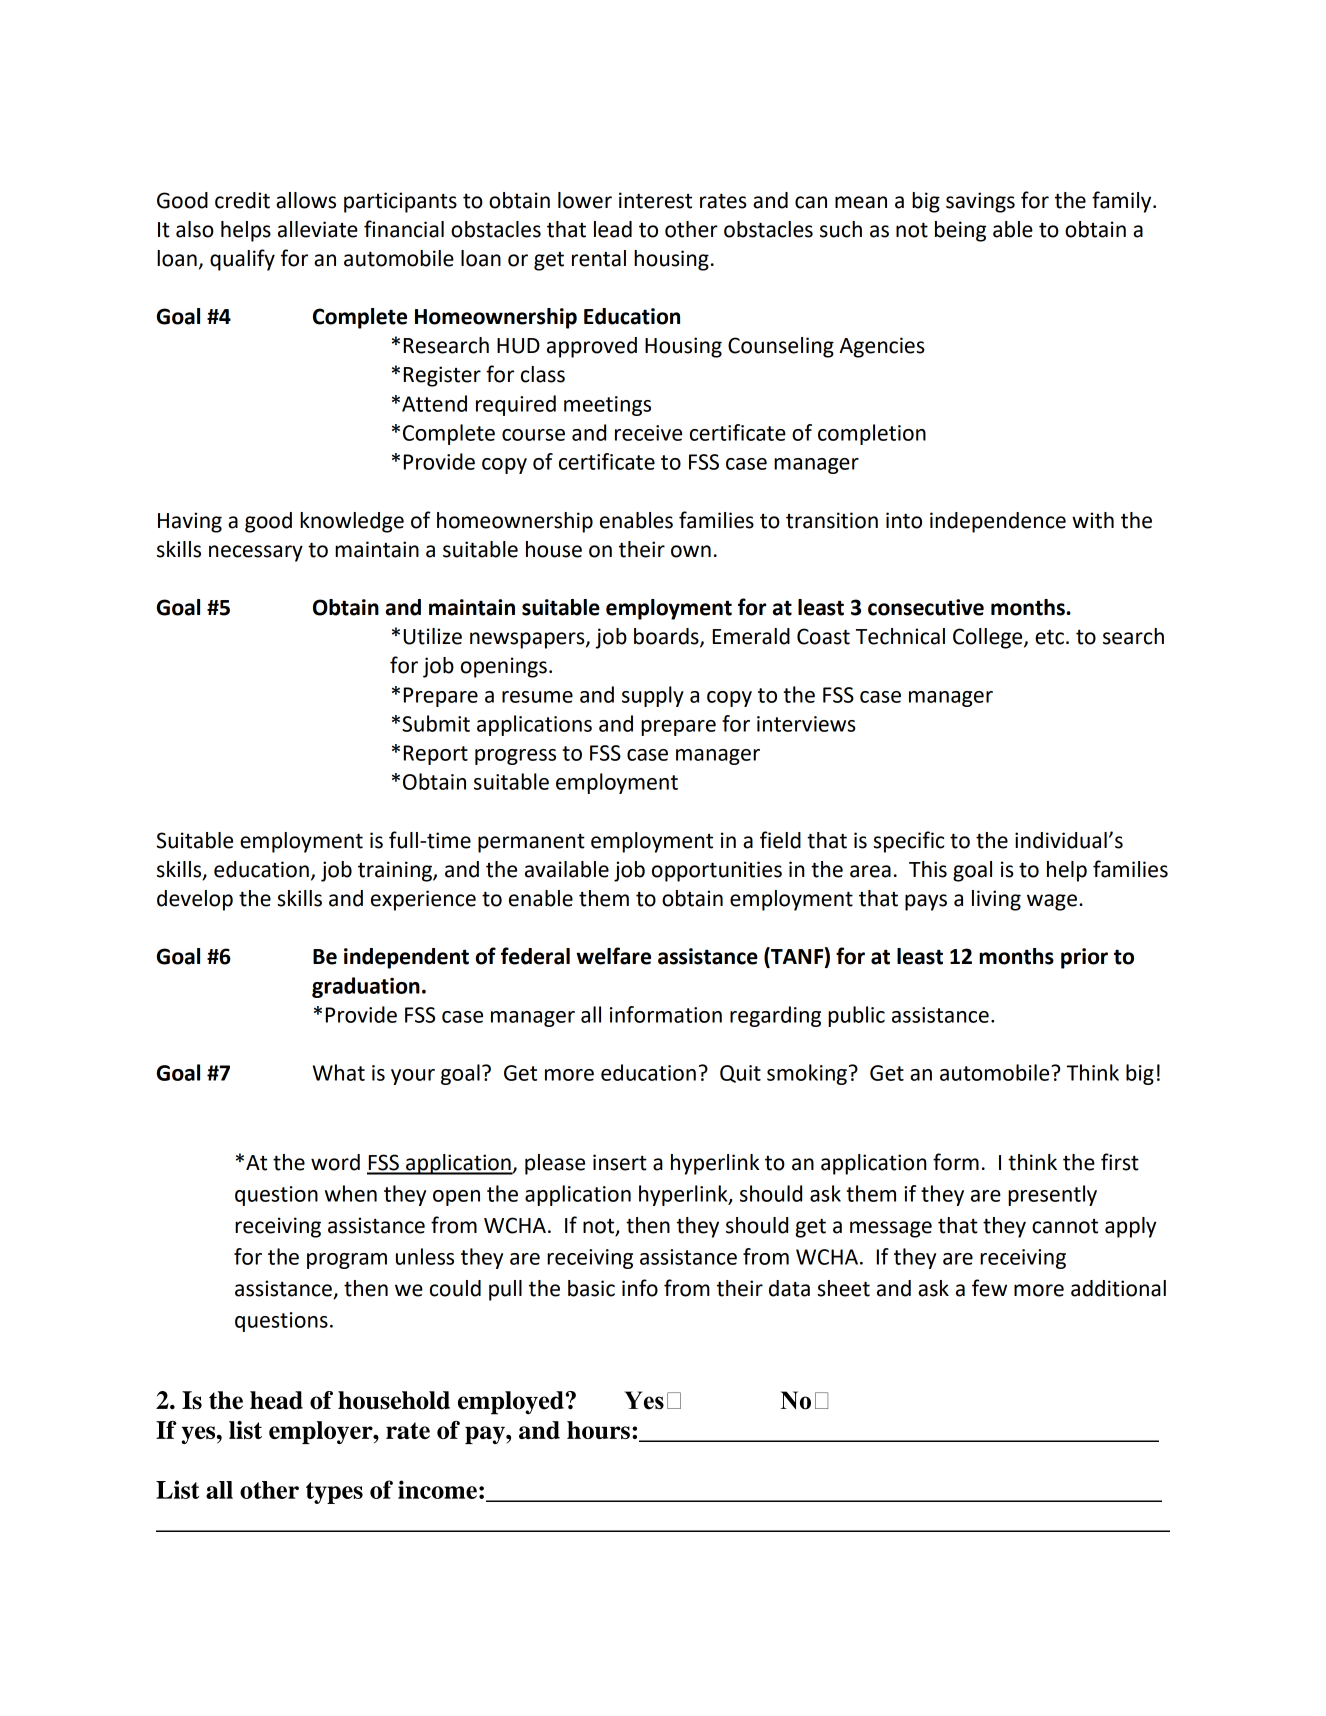  Describe the element at coordinates (613, 229) in the screenshot. I see `lead` at that location.
